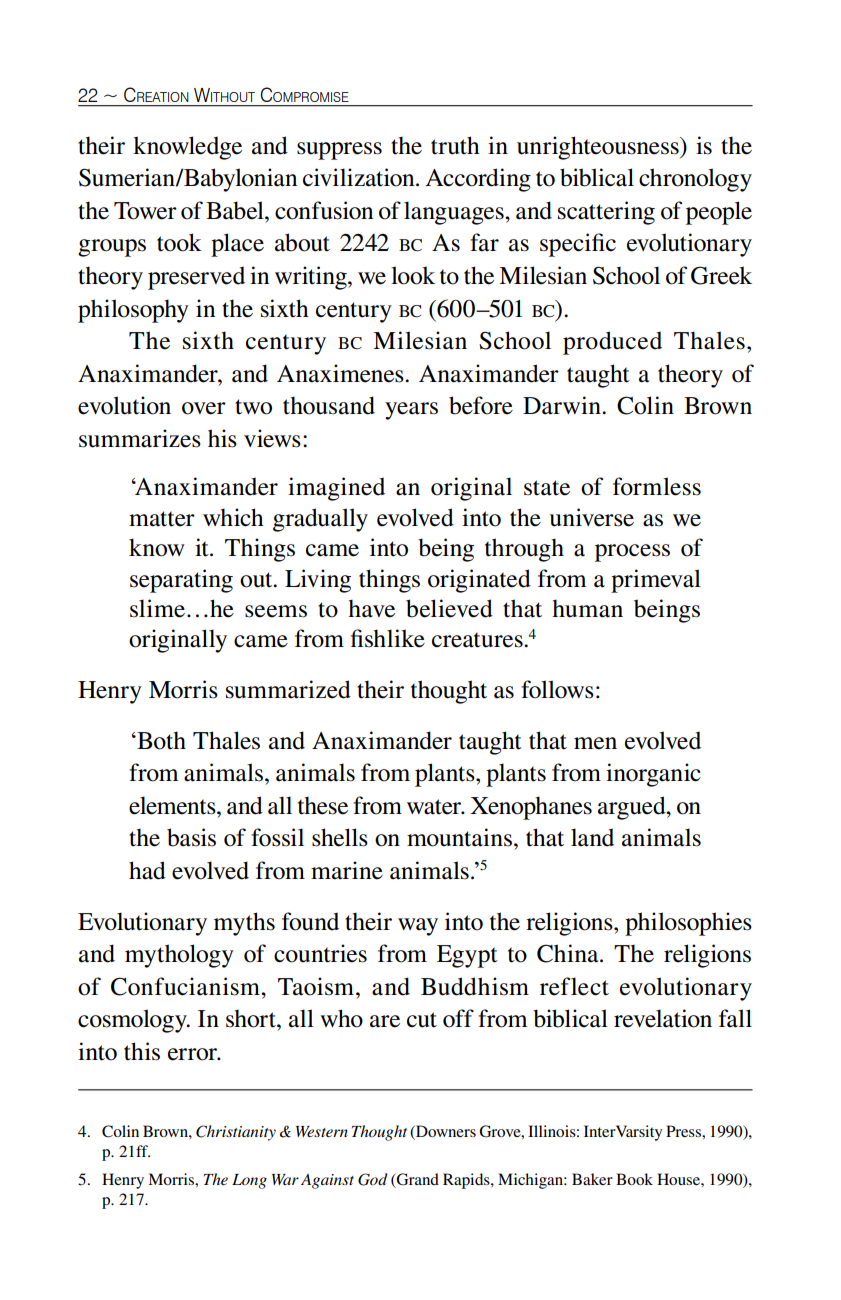  What do you see at coordinates (418, 927) in the screenshot?
I see `way` at bounding box center [418, 927].
